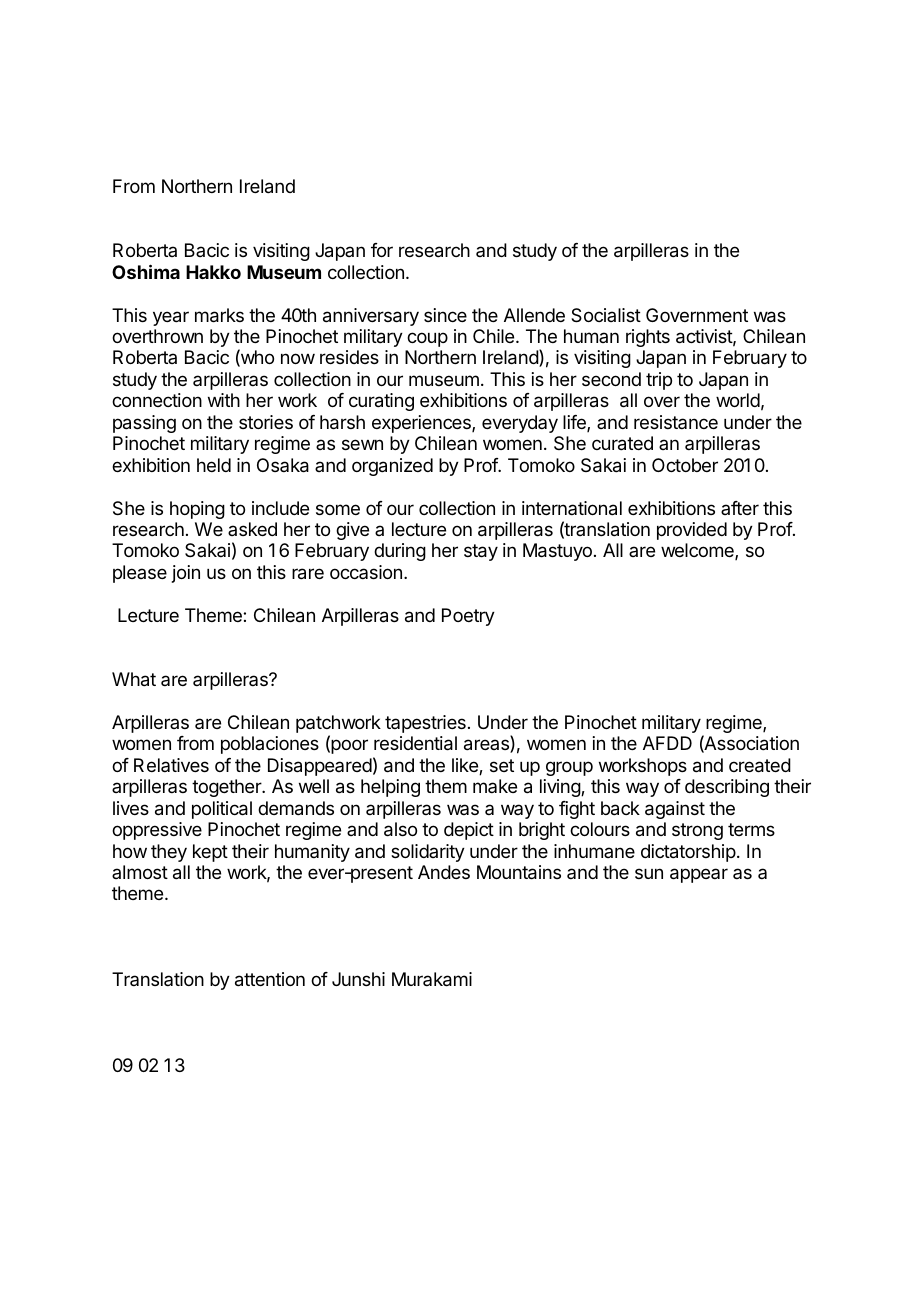 Image resolution: width=924 pixels, height=1308 pixels. What do you see at coordinates (382, 250) in the image?
I see `for` at bounding box center [382, 250].
